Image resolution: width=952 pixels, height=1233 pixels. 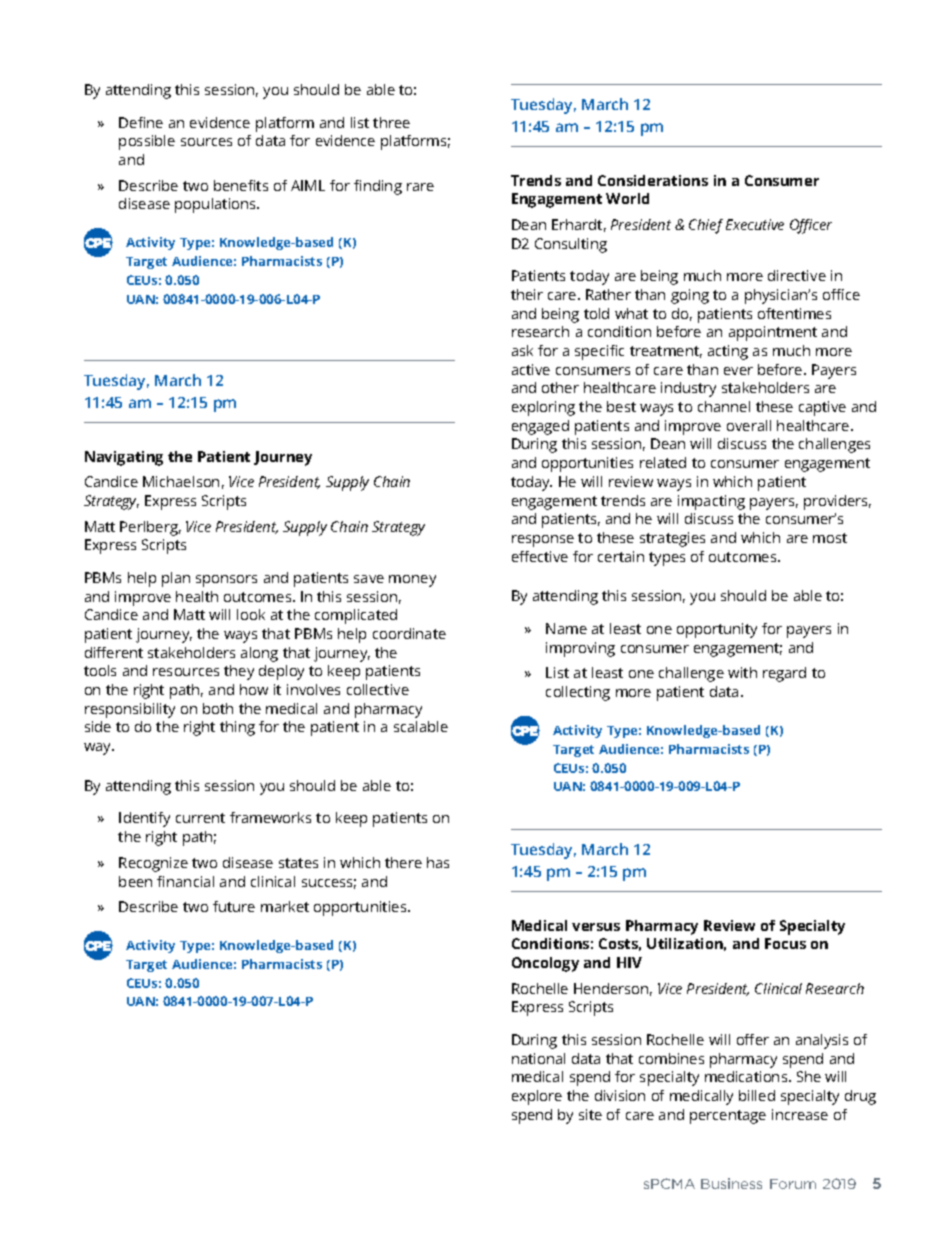 What do you see at coordinates (537, 1097) in the screenshot?
I see `explore` at bounding box center [537, 1097].
